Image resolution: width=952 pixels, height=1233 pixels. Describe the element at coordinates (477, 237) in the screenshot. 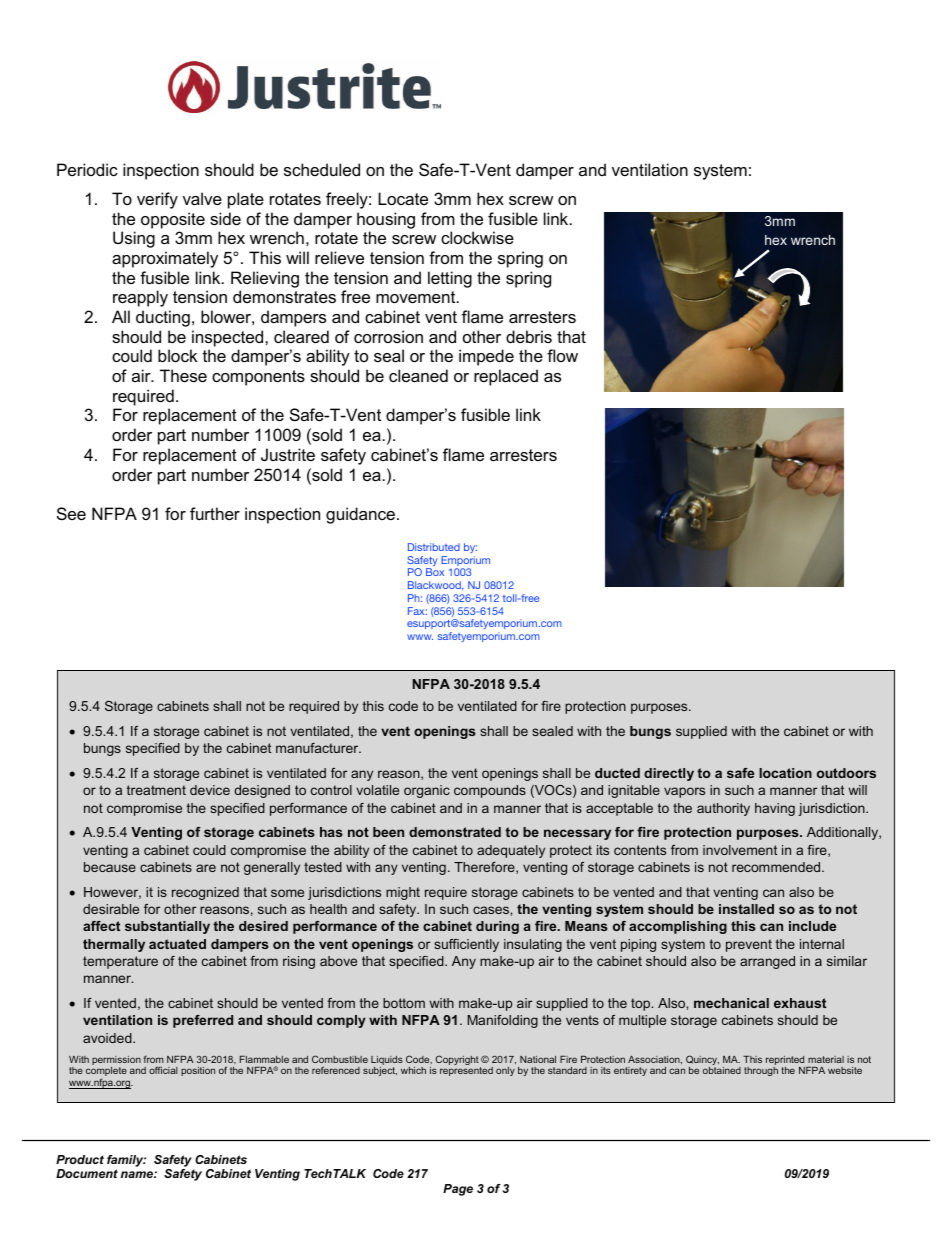

I see `clockwise` at that location.
